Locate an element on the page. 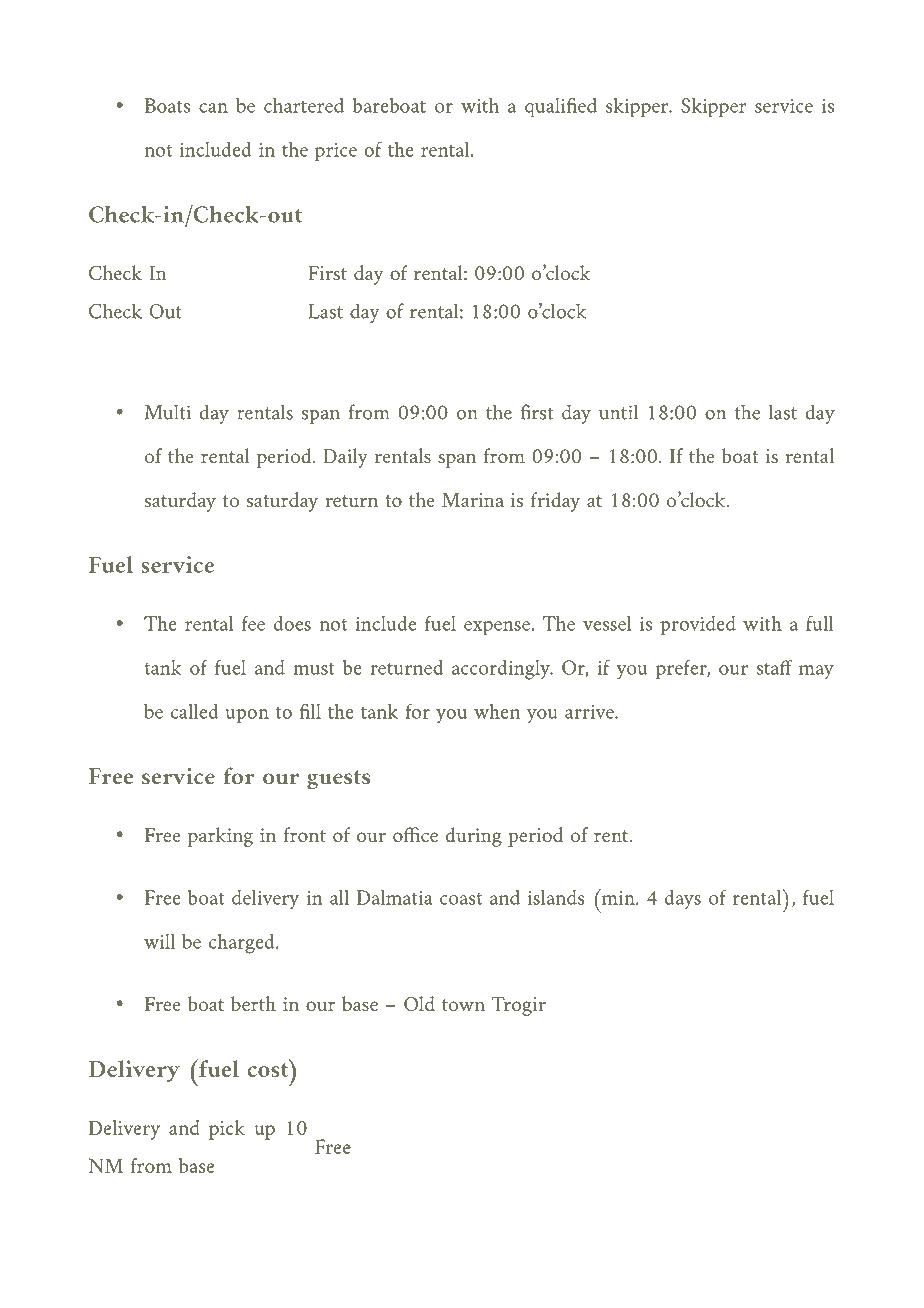 Image resolution: width=924 pixels, height=1308 pixels. qualified is located at coordinates (561, 107).
